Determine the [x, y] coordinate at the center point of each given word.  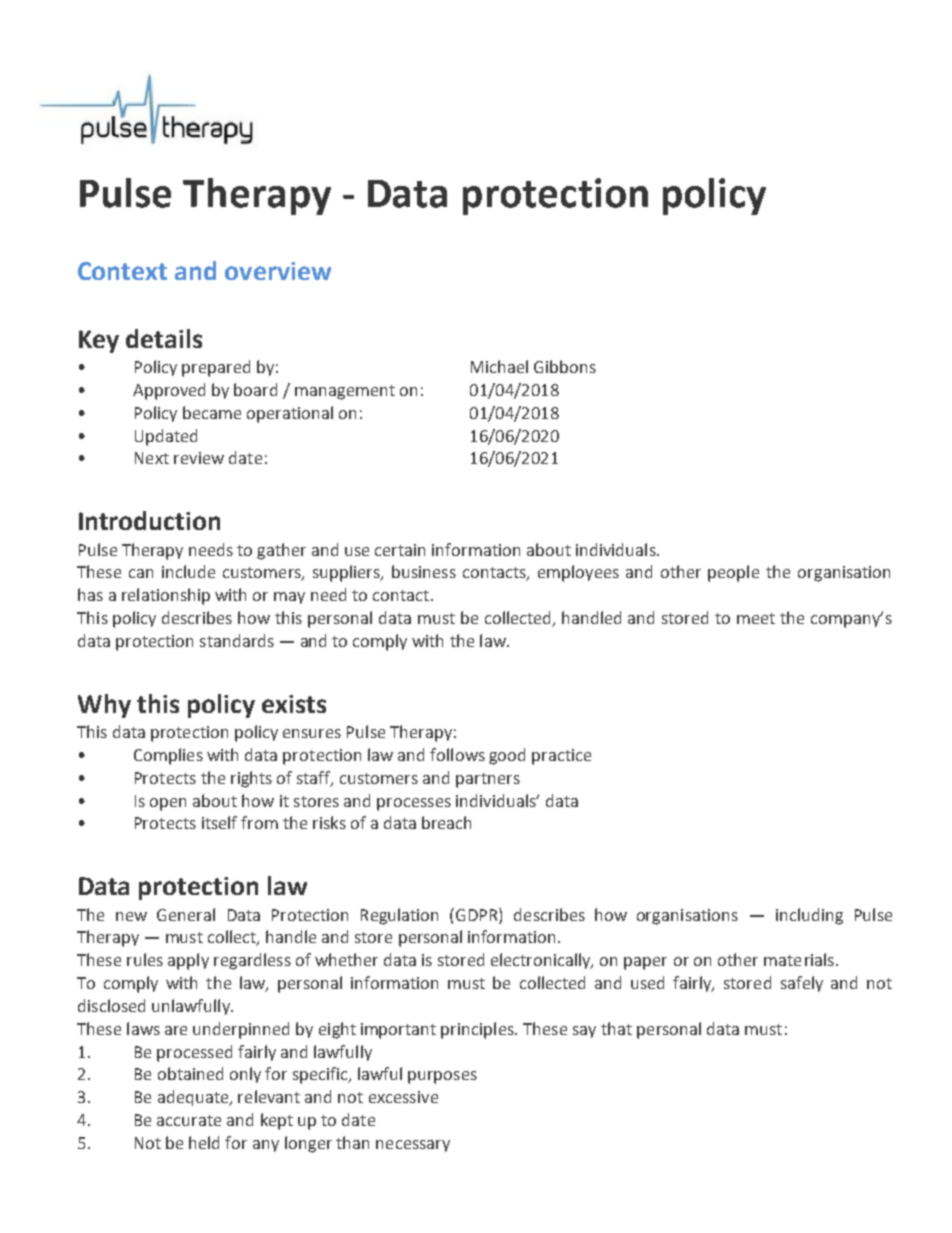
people [733, 573]
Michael [499, 366]
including [809, 916]
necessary [413, 1146]
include [188, 571]
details [164, 338]
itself [219, 822]
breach [446, 822]
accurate [189, 1120]
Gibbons [565, 366]
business [424, 571]
